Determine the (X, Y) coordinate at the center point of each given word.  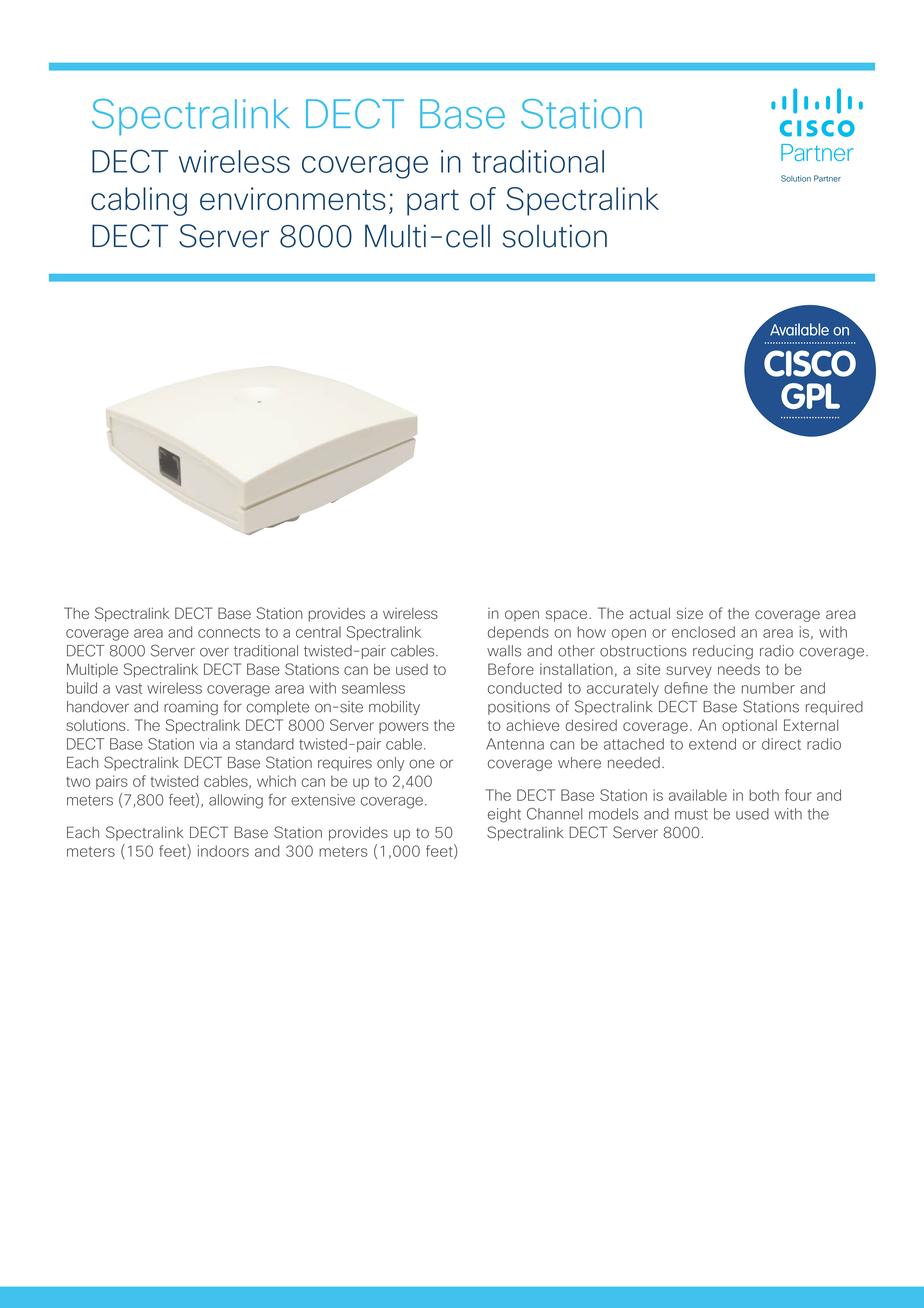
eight (504, 815)
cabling (139, 201)
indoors (223, 851)
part (433, 203)
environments (293, 199)
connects (229, 632)
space (568, 616)
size (690, 613)
